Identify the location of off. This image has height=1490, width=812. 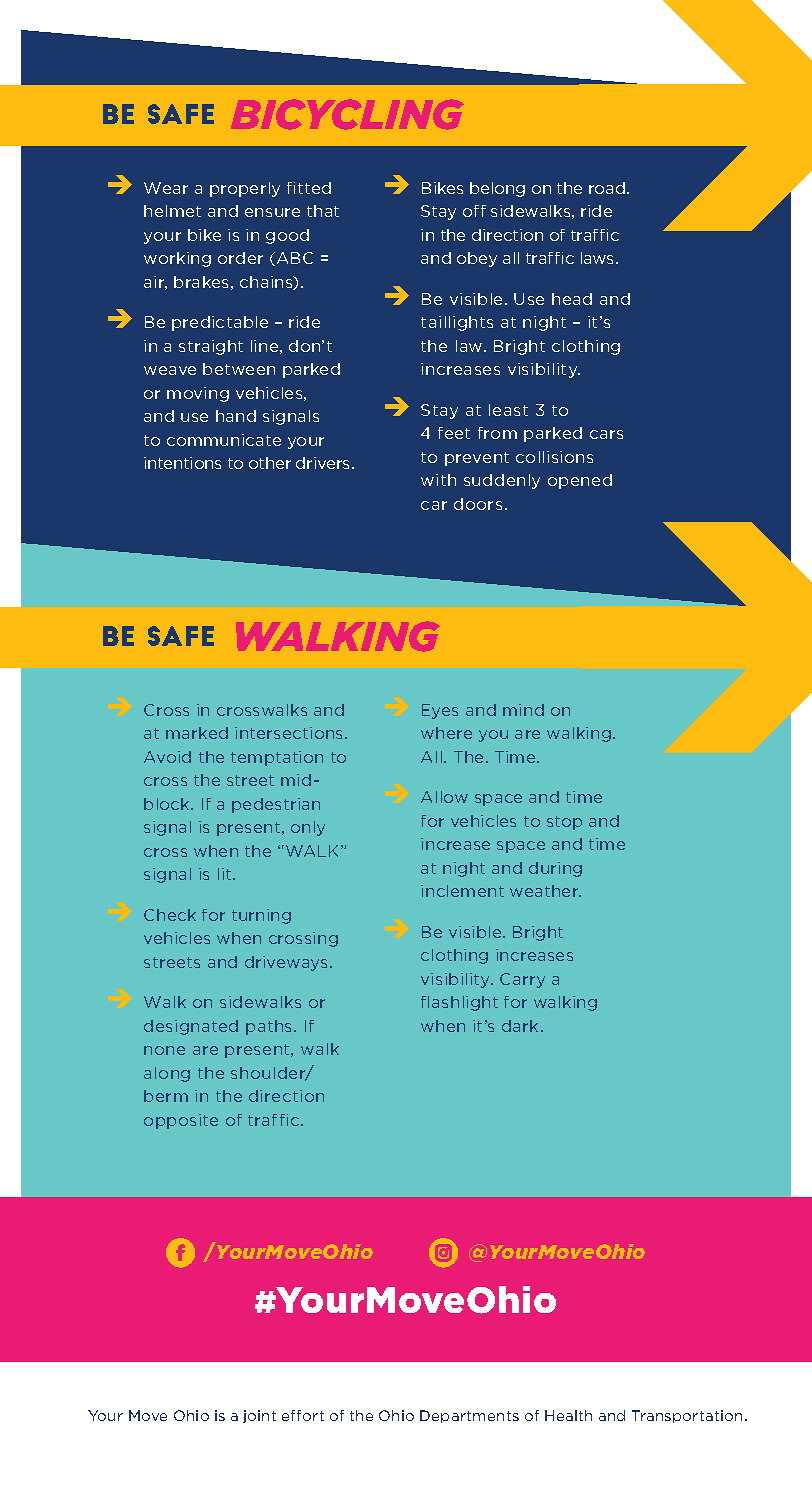
(474, 211).
